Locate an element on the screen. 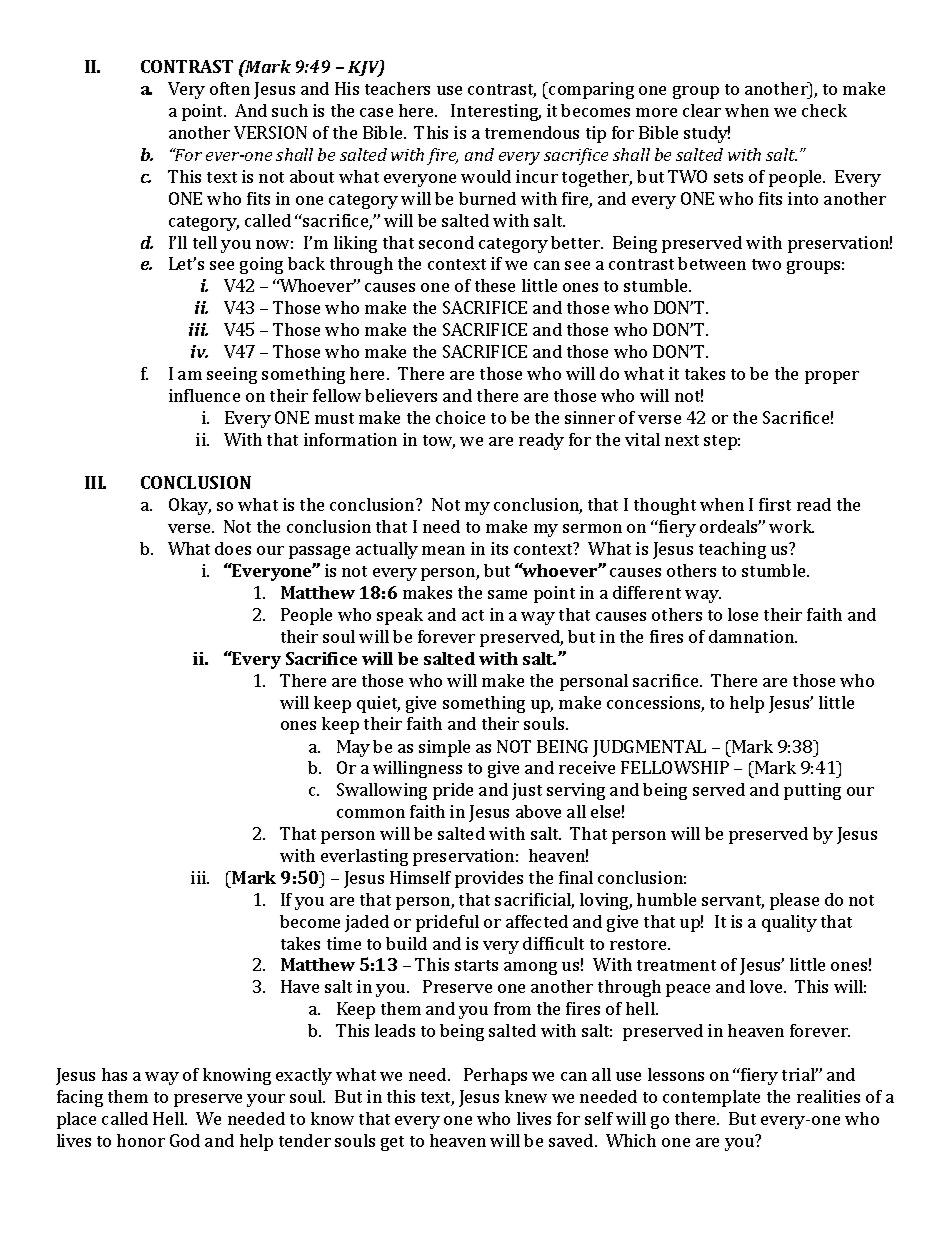 The image size is (952, 1233). please is located at coordinates (794, 901).
